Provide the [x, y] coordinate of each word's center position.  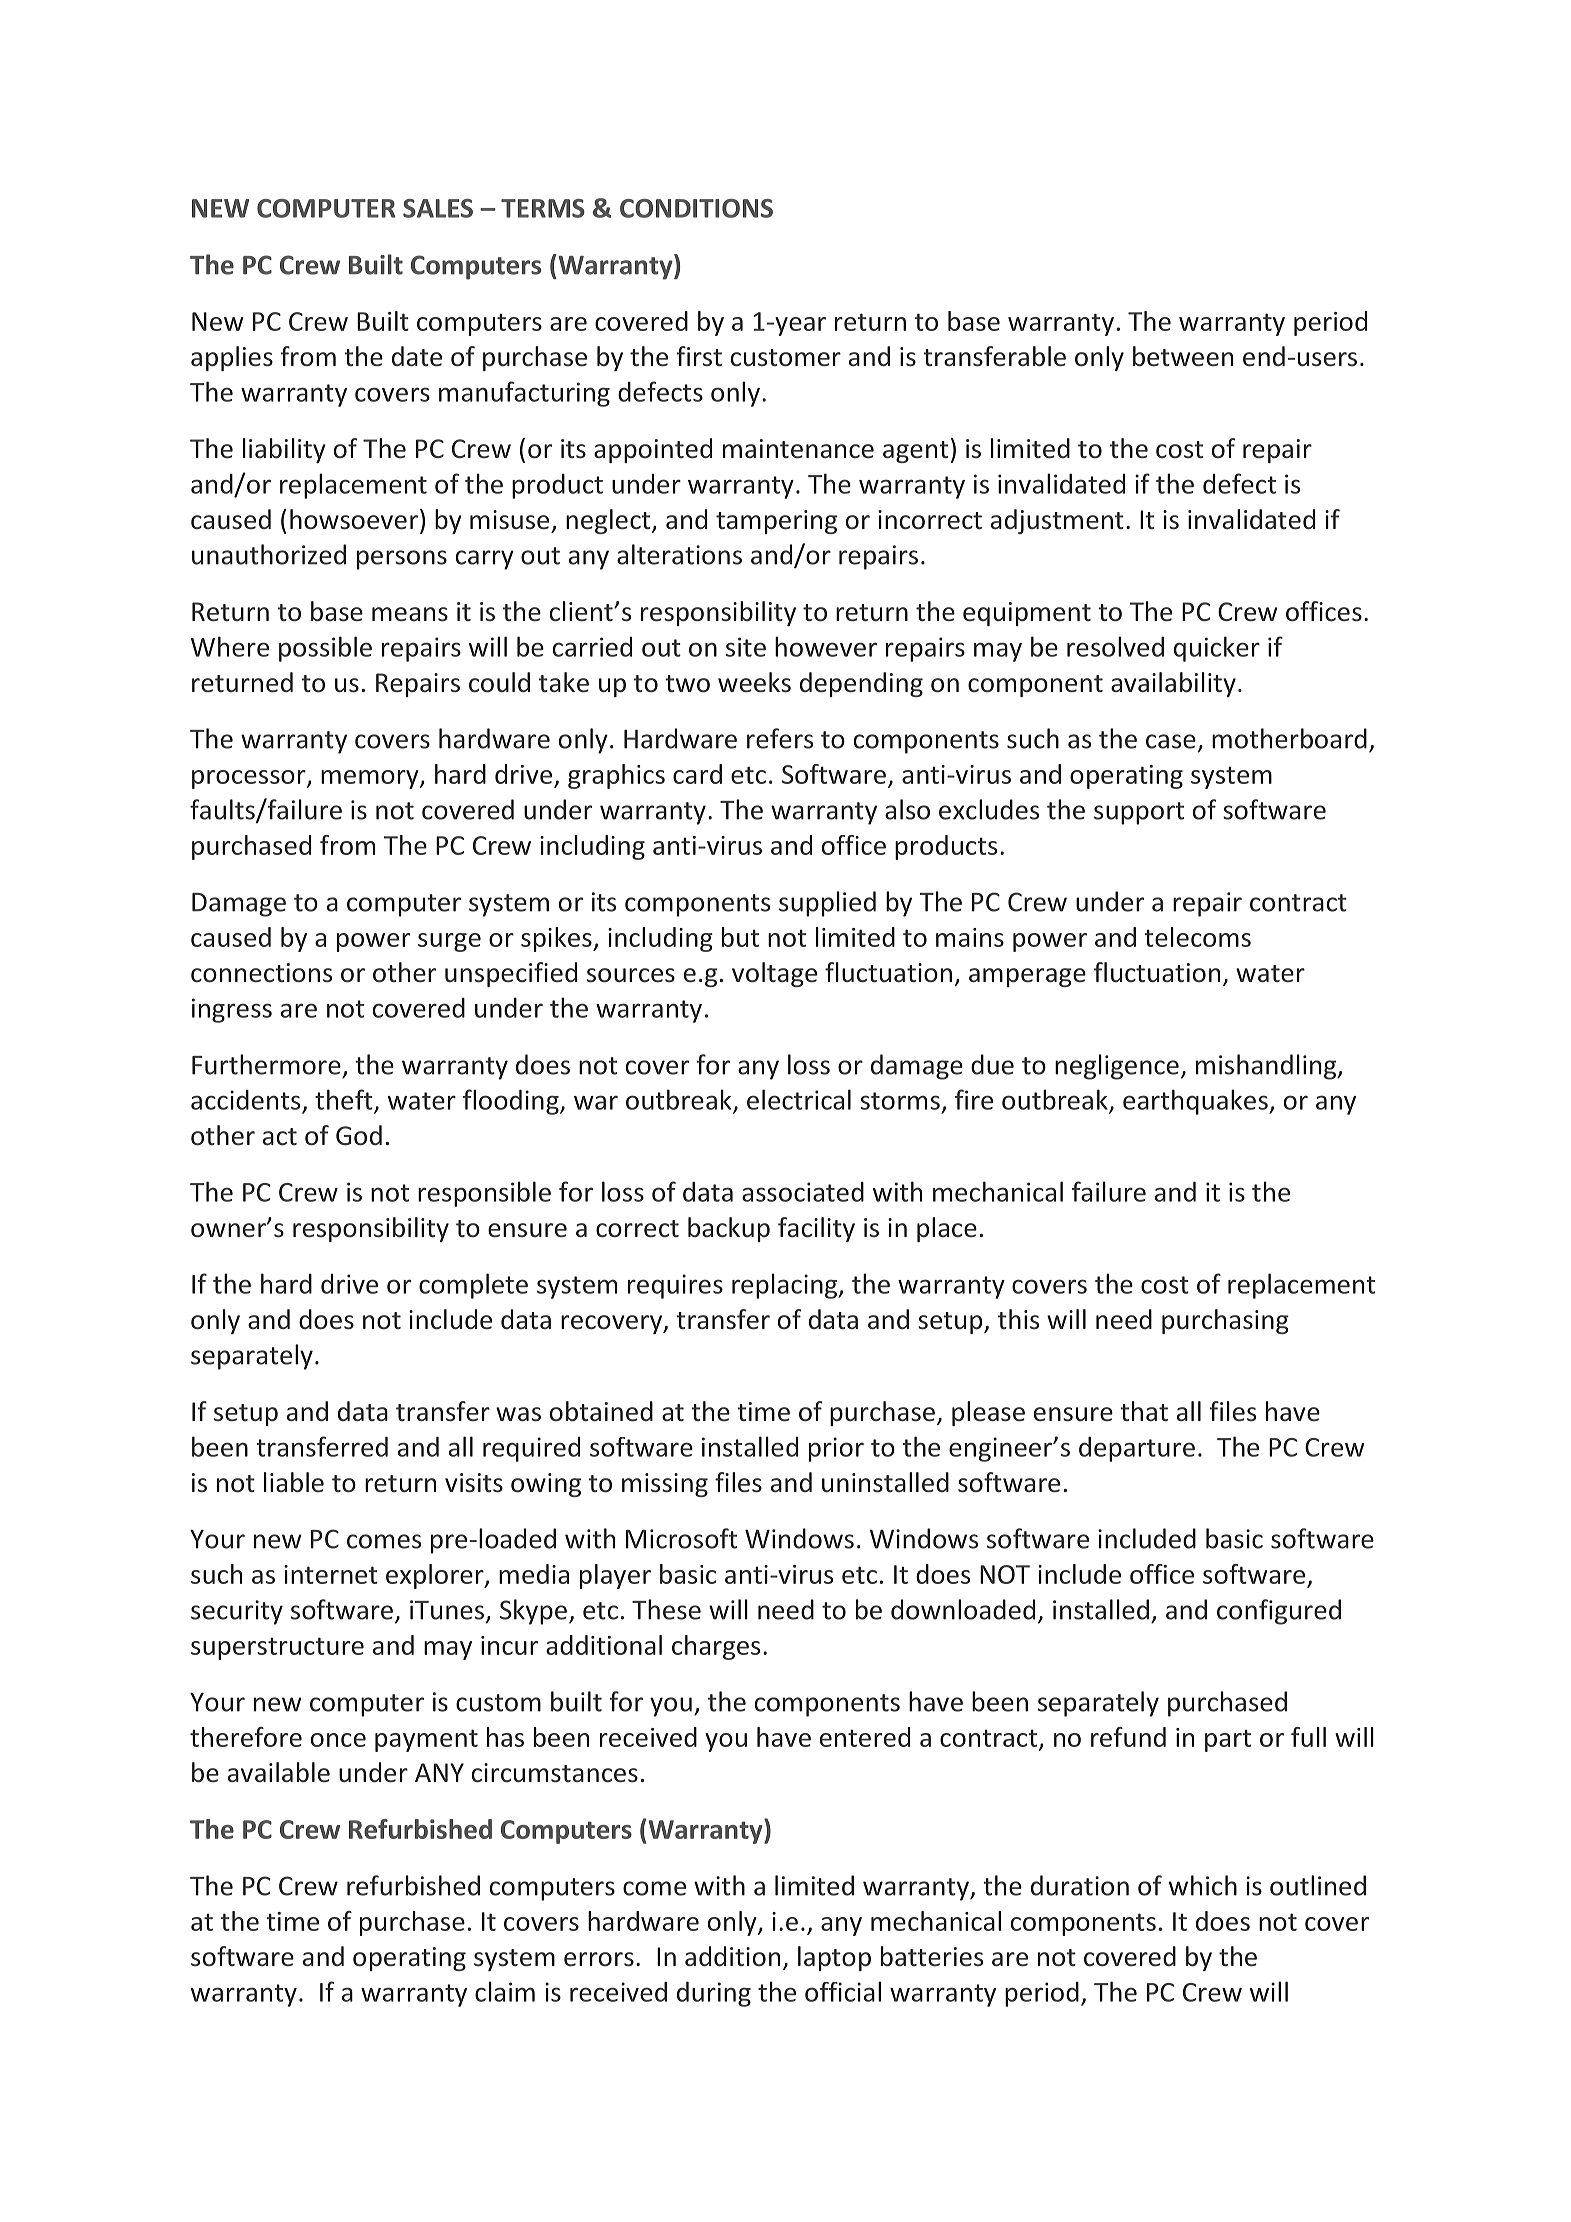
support [1139, 813]
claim [505, 1991]
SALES [438, 208]
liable [294, 1482]
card [697, 774]
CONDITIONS [696, 208]
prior [836, 1449]
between [1183, 356]
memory [371, 779]
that [1144, 1411]
